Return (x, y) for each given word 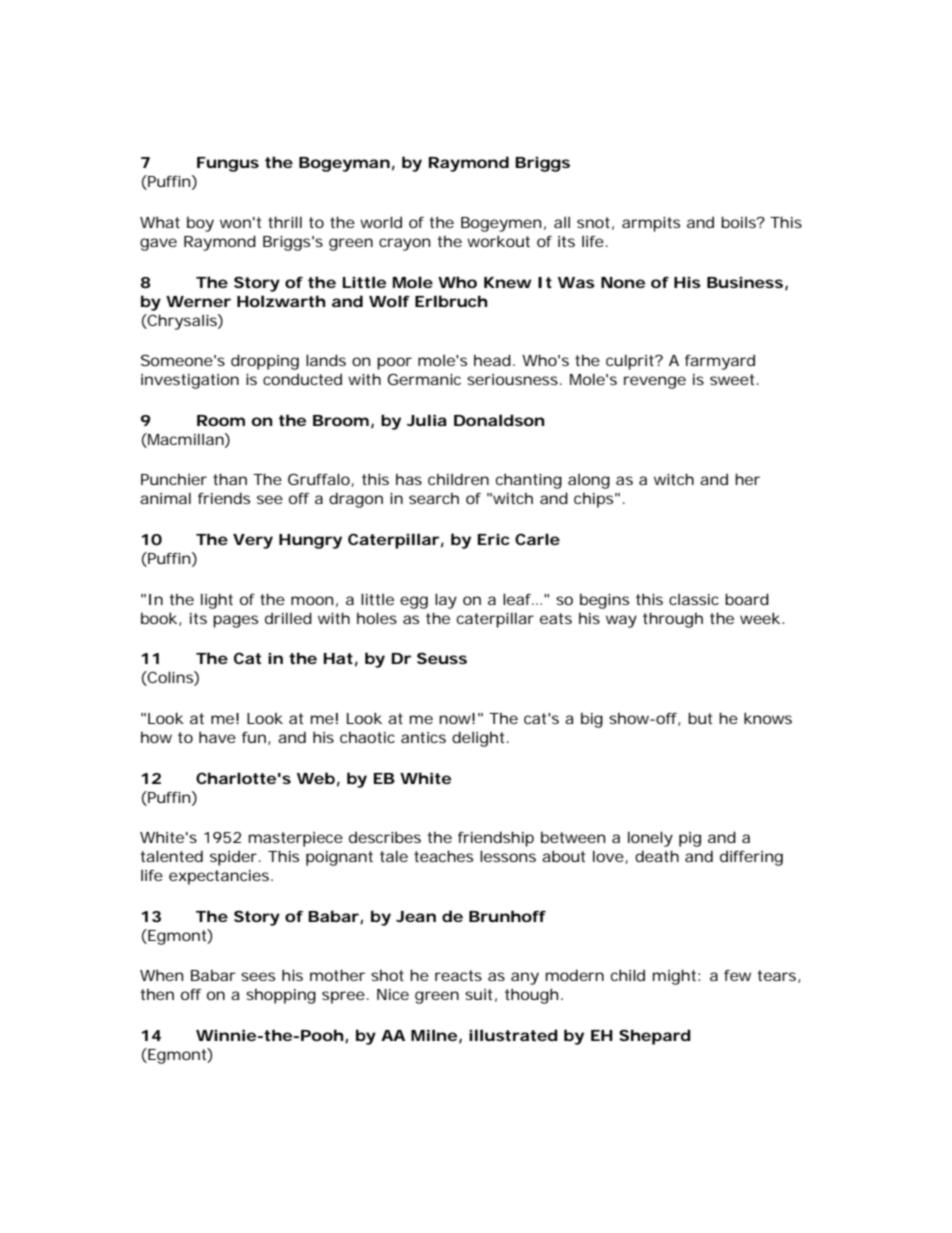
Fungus (228, 164)
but (700, 718)
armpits (651, 224)
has (409, 479)
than (230, 479)
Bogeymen (501, 224)
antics (423, 737)
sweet (732, 379)
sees (258, 976)
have (217, 737)
